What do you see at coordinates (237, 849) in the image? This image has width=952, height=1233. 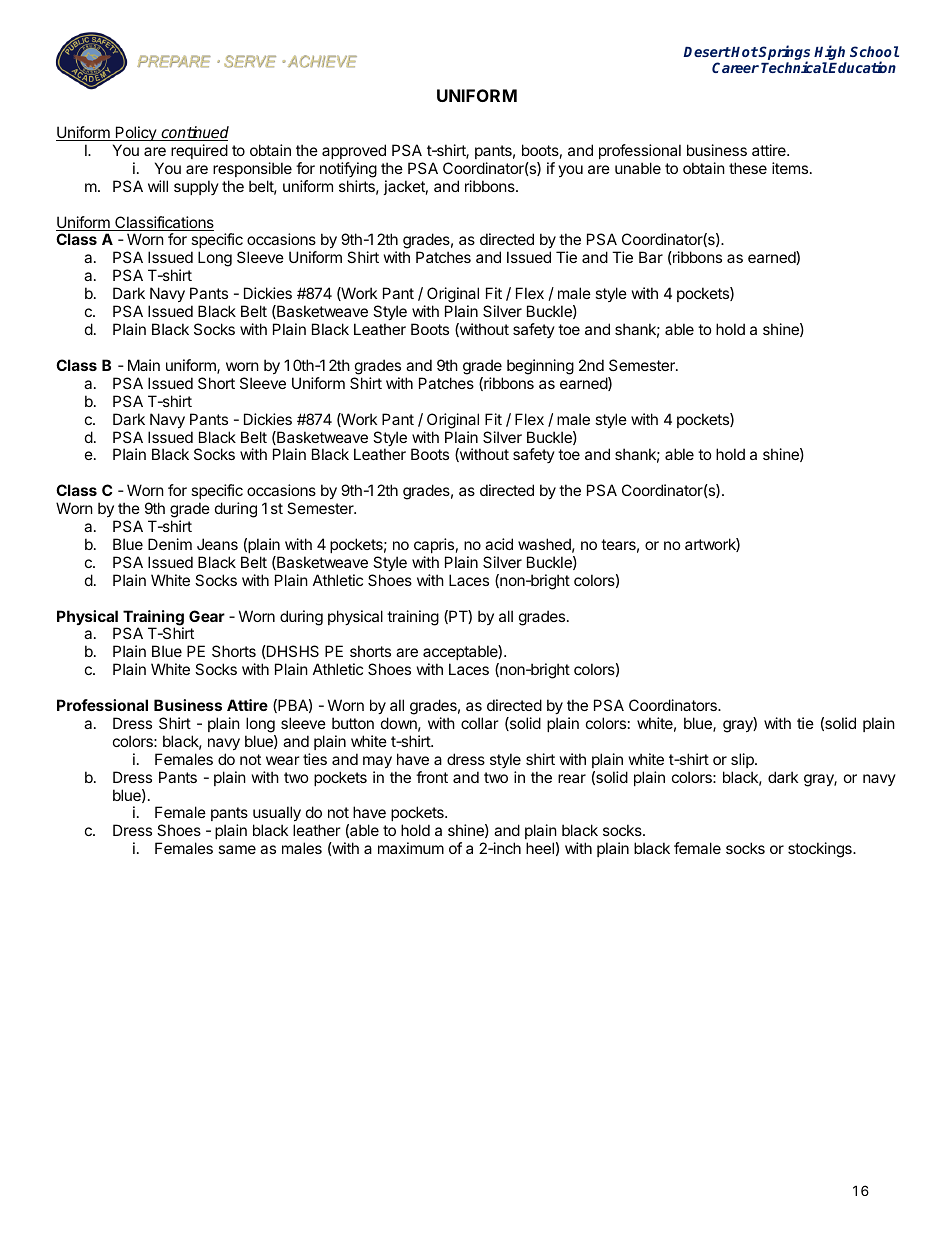 I see `same` at bounding box center [237, 849].
